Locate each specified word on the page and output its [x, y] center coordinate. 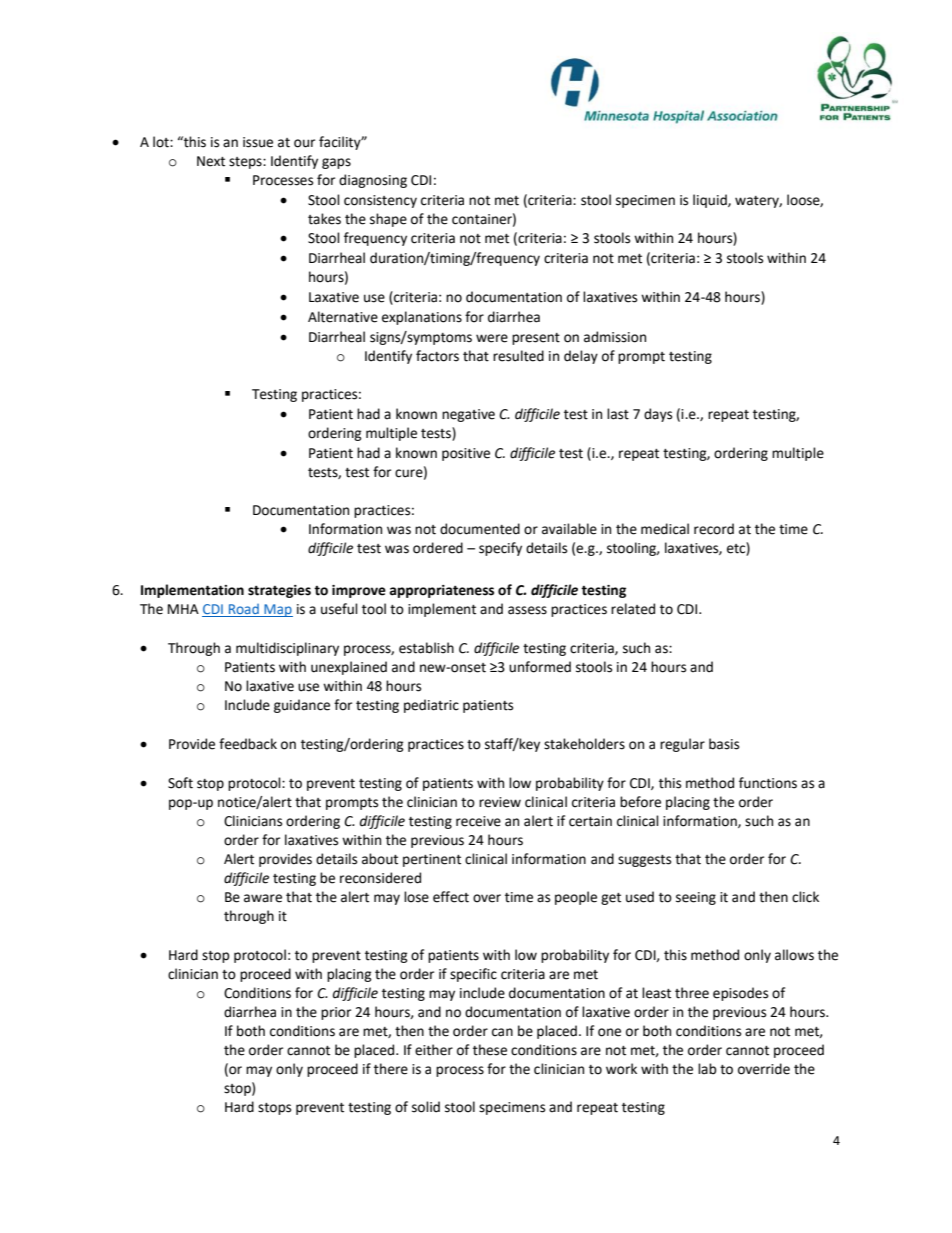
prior [336, 1013]
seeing [696, 898]
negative [468, 415]
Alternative [343, 317]
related [633, 609]
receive [478, 821]
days [658, 415]
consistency [380, 201]
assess [527, 610]
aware [263, 898]
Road [244, 610]
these [490, 1050]
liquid [711, 201]
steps [246, 163]
